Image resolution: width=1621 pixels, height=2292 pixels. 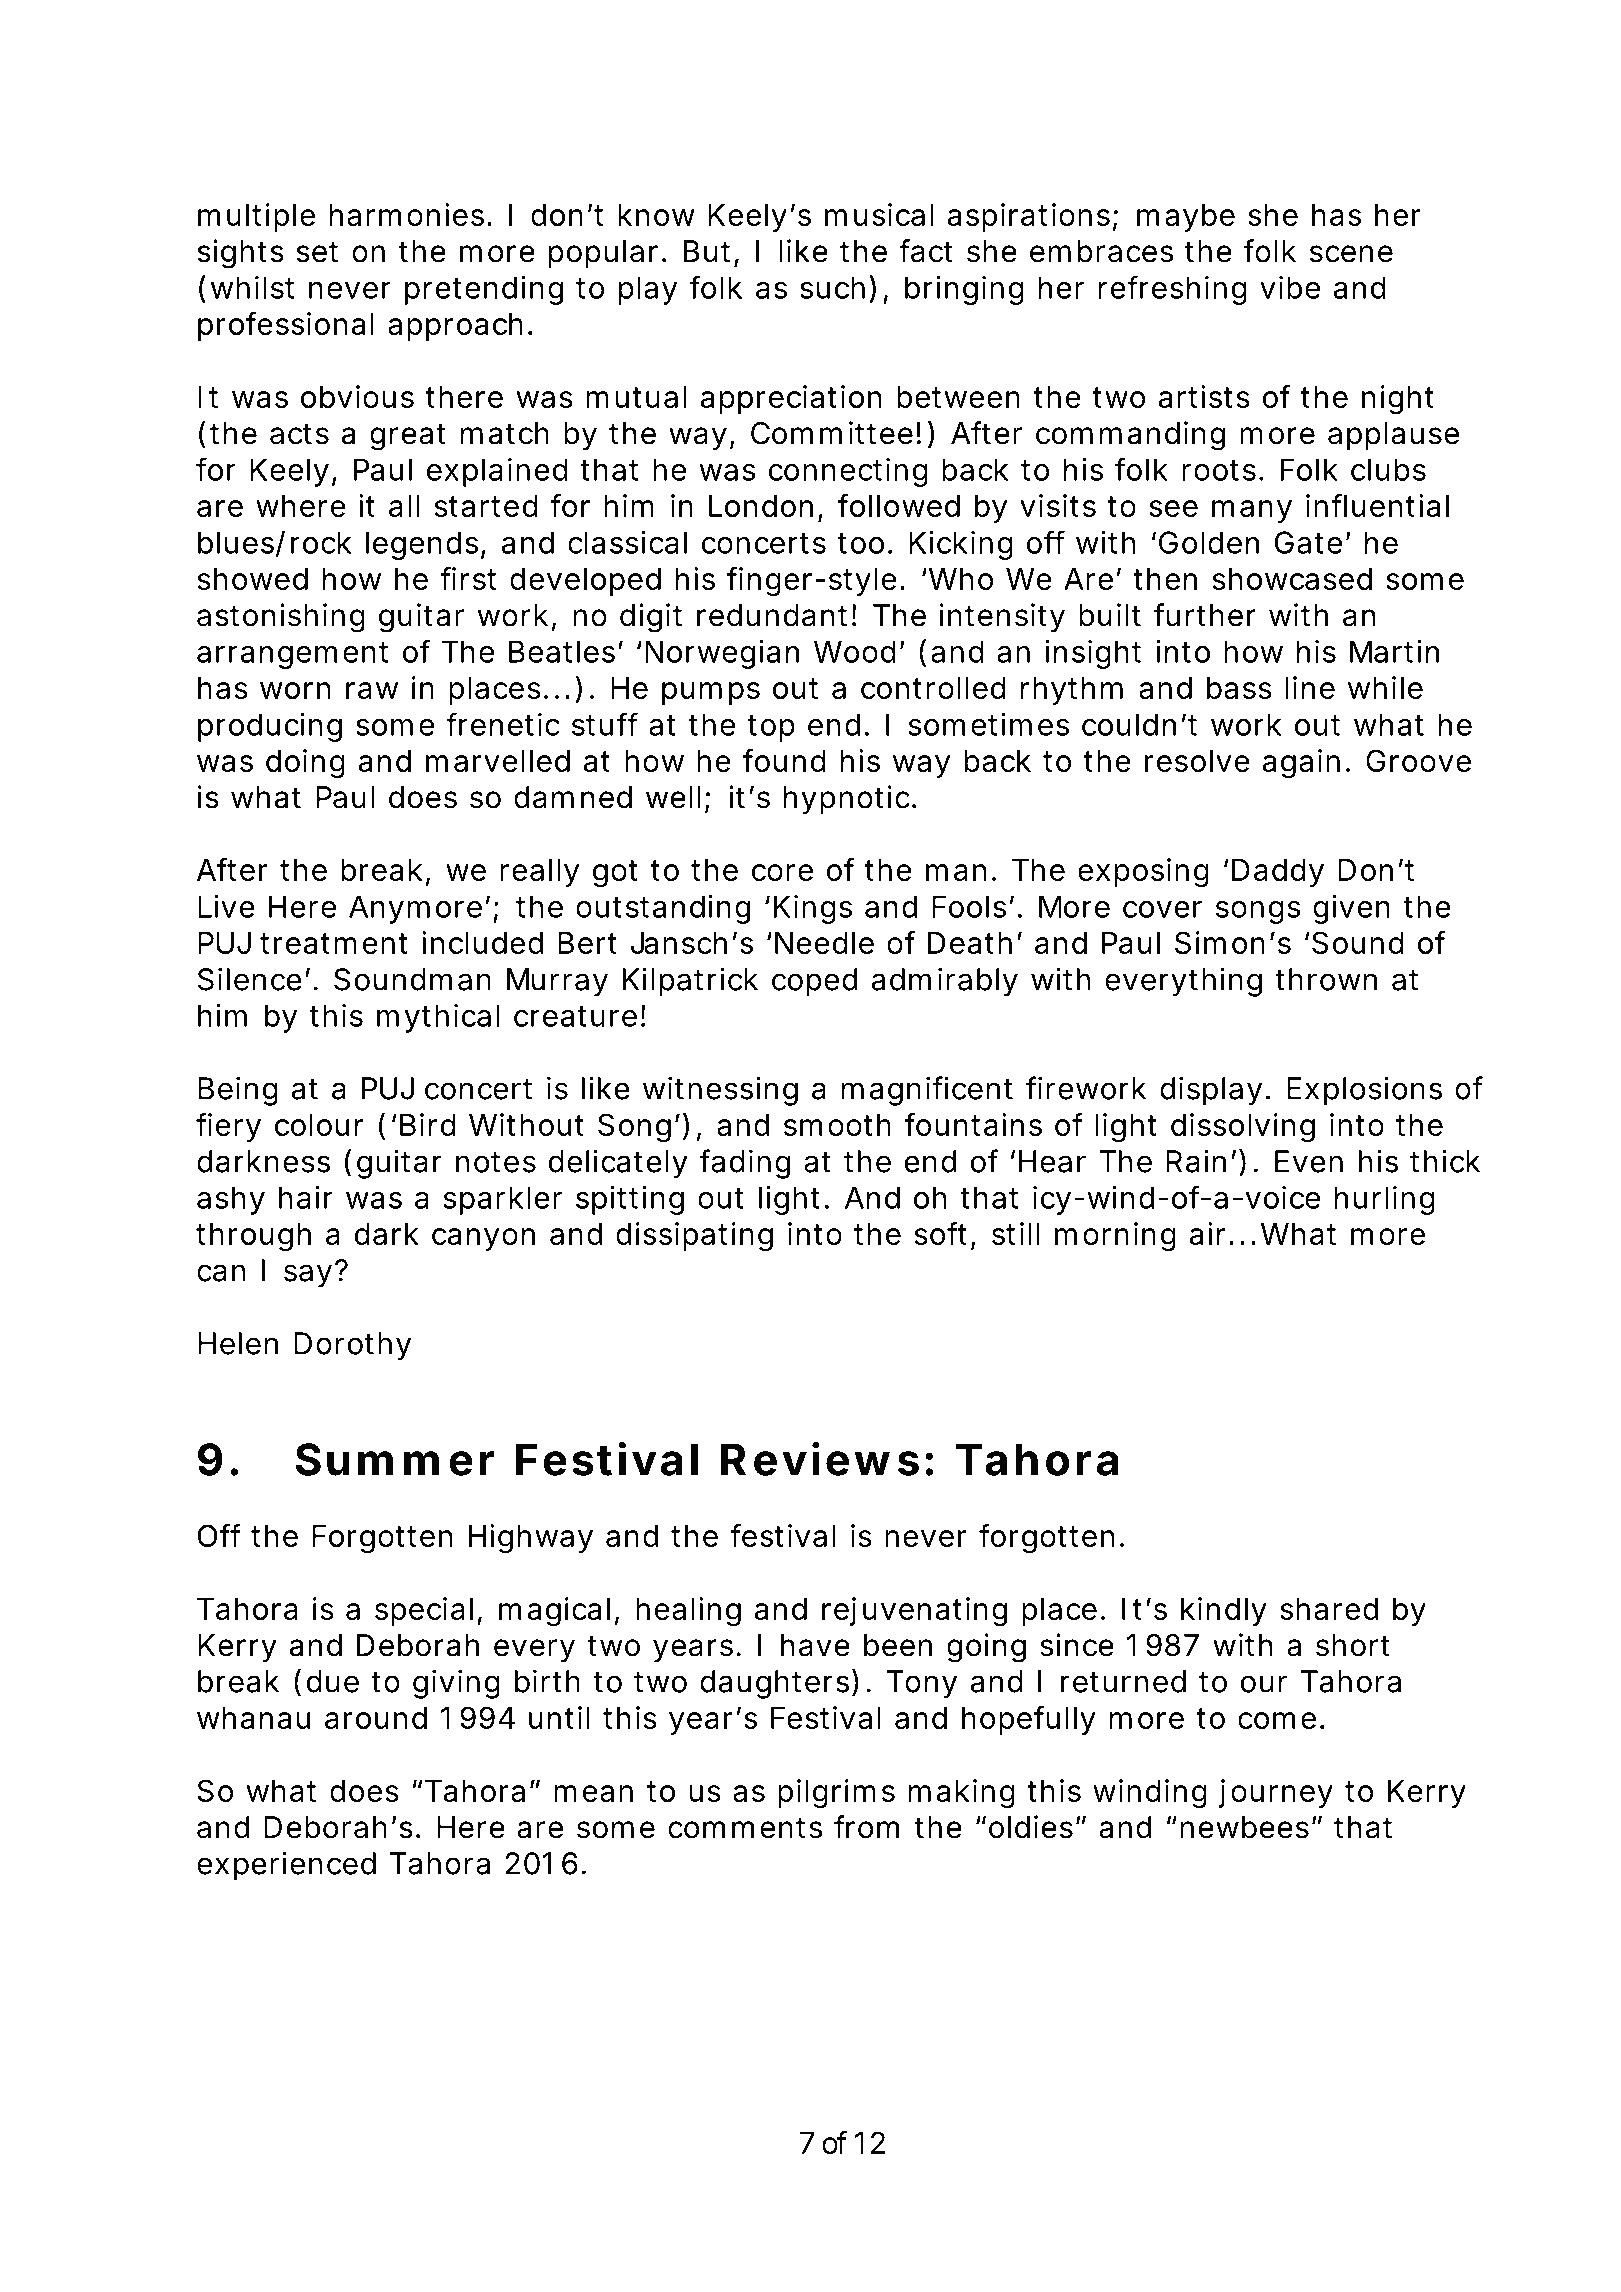 What do you see at coordinates (1326, 979) in the page?
I see `thrown` at bounding box center [1326, 979].
